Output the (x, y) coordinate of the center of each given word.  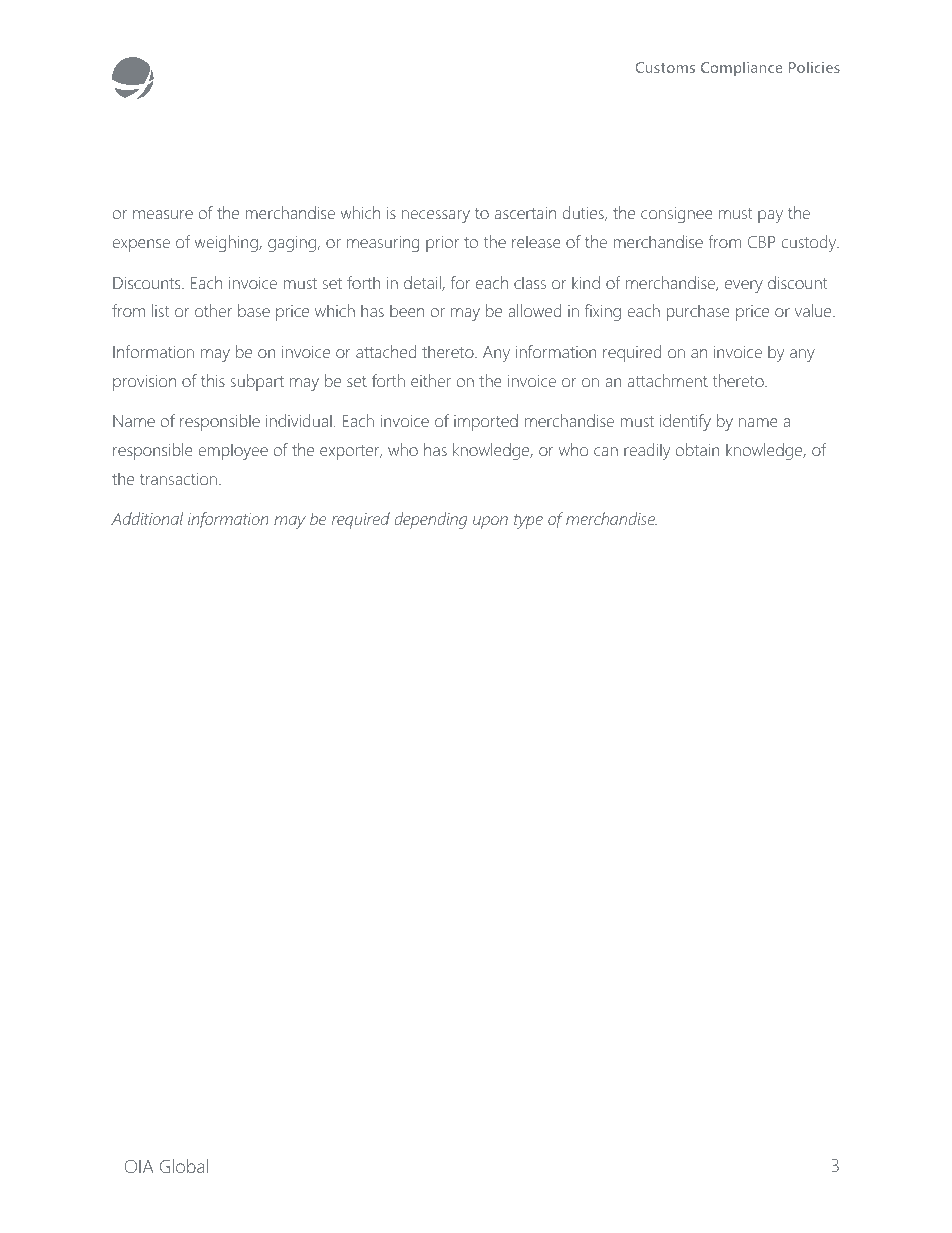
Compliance (742, 69)
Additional (147, 518)
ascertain (525, 213)
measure (163, 214)
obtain (698, 449)
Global (184, 1166)
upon (490, 522)
